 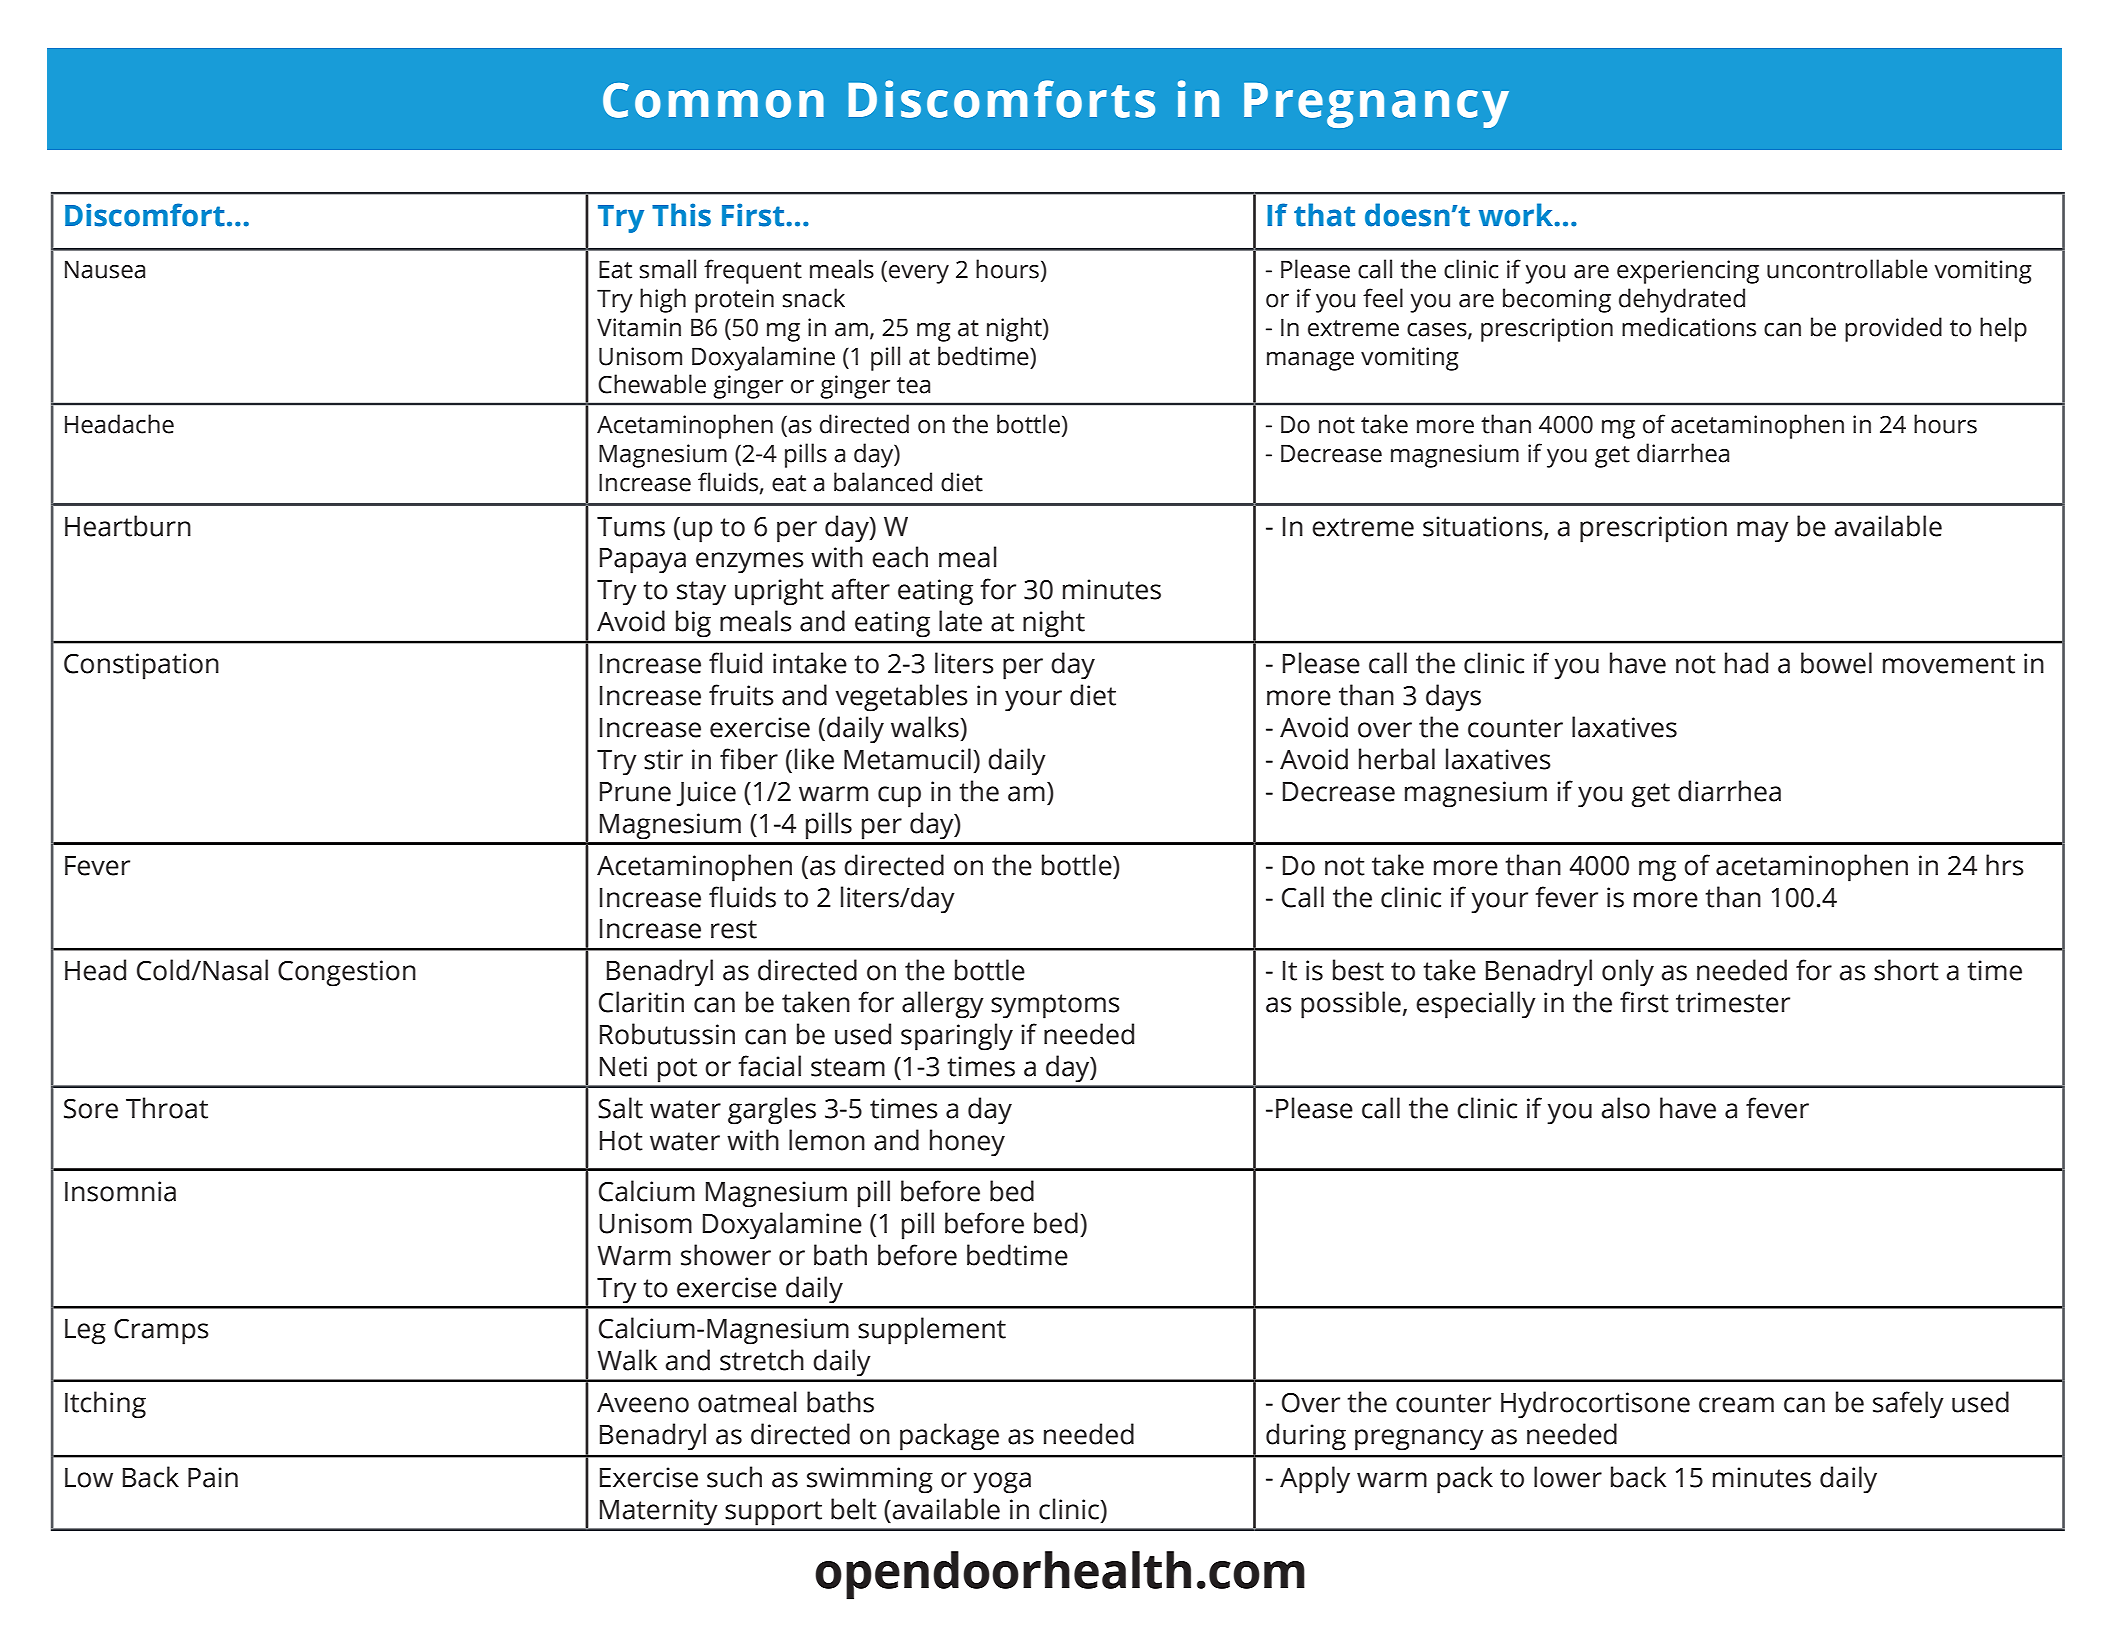 I want to click on that, so click(x=1324, y=215).
